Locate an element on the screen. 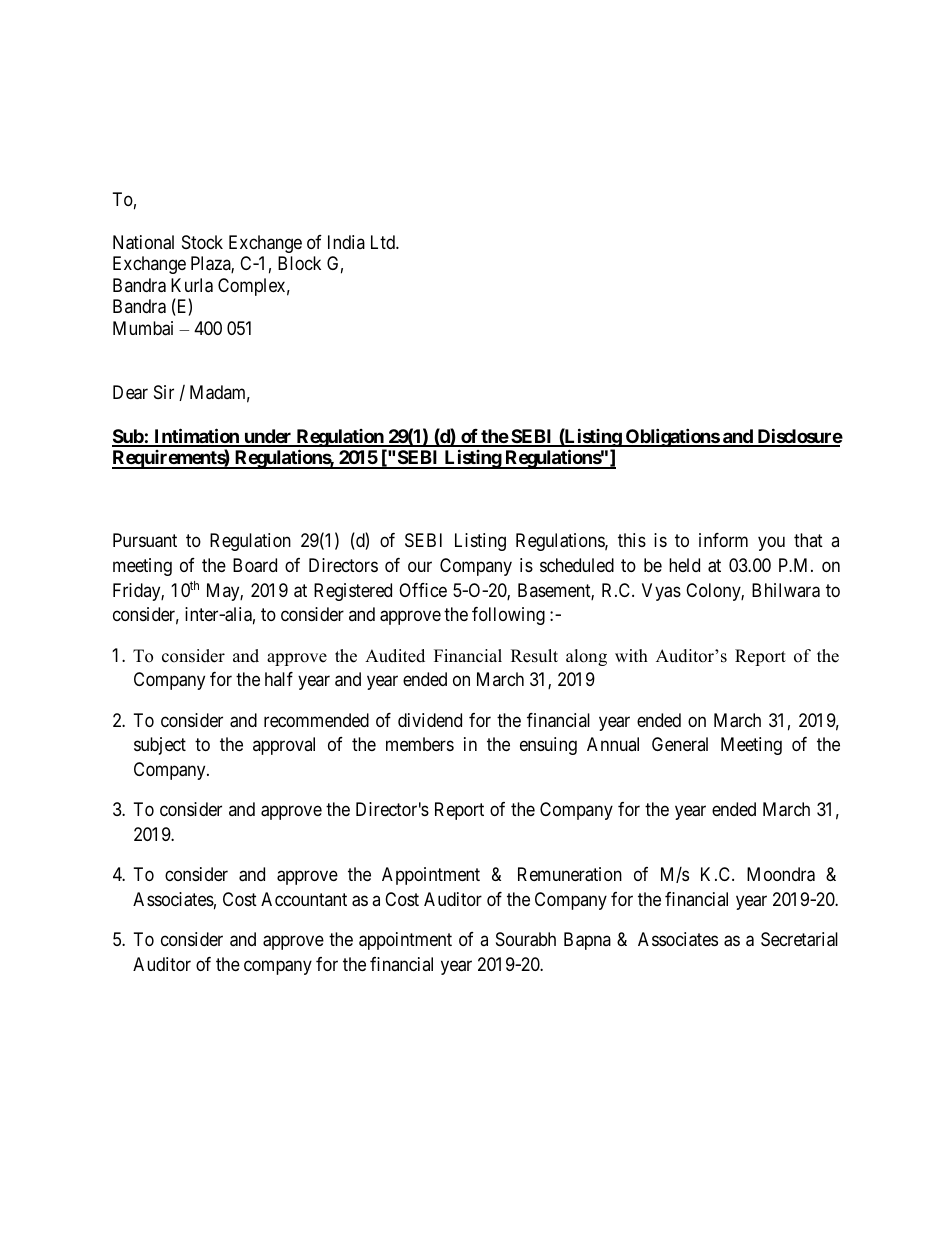 The height and width of the screenshot is (1233, 952). Accountant is located at coordinates (304, 899).
